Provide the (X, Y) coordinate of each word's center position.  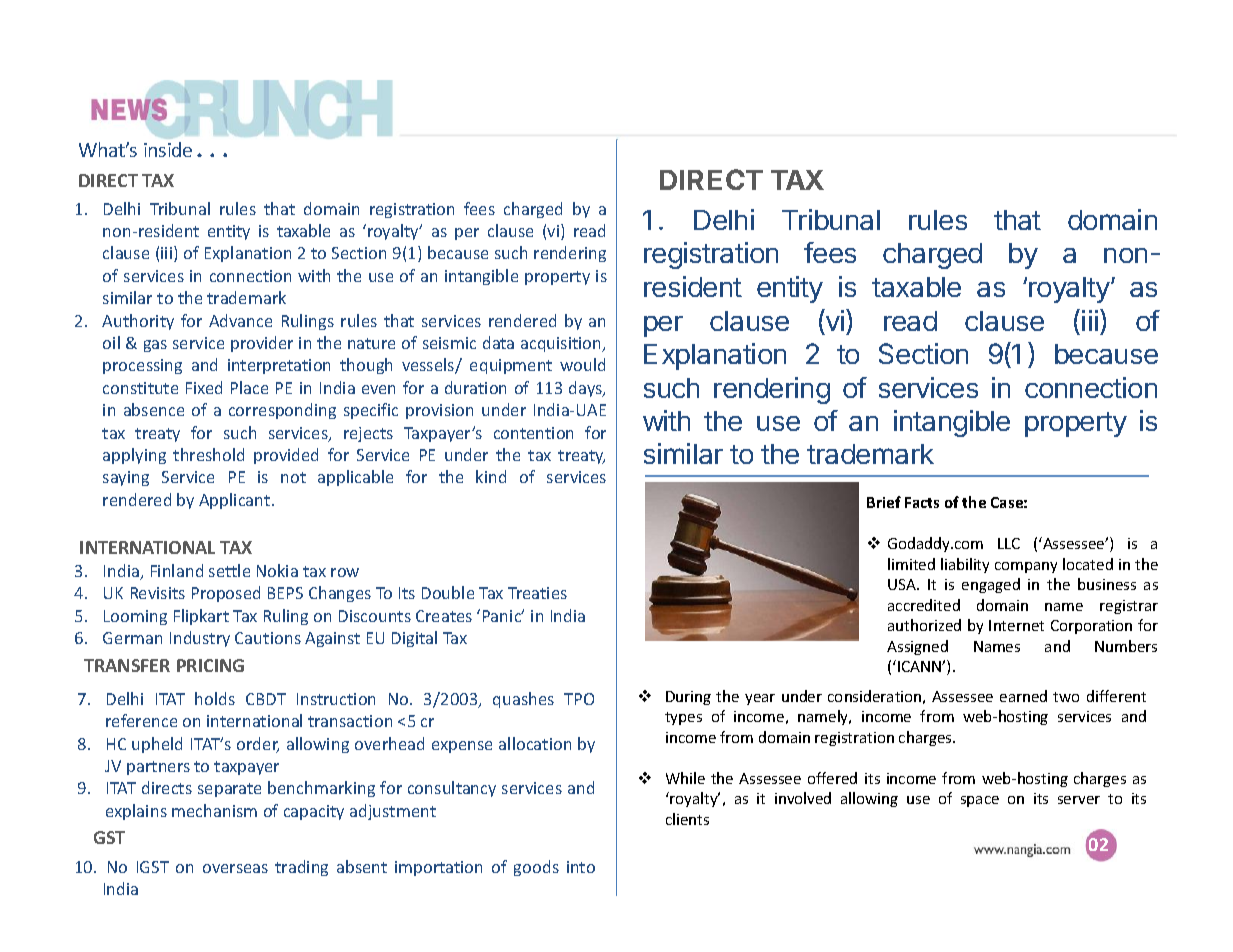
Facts (922, 502)
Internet (1016, 625)
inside (168, 149)
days (587, 389)
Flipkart (201, 617)
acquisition (562, 344)
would (582, 364)
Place (249, 387)
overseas (235, 868)
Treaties (537, 593)
